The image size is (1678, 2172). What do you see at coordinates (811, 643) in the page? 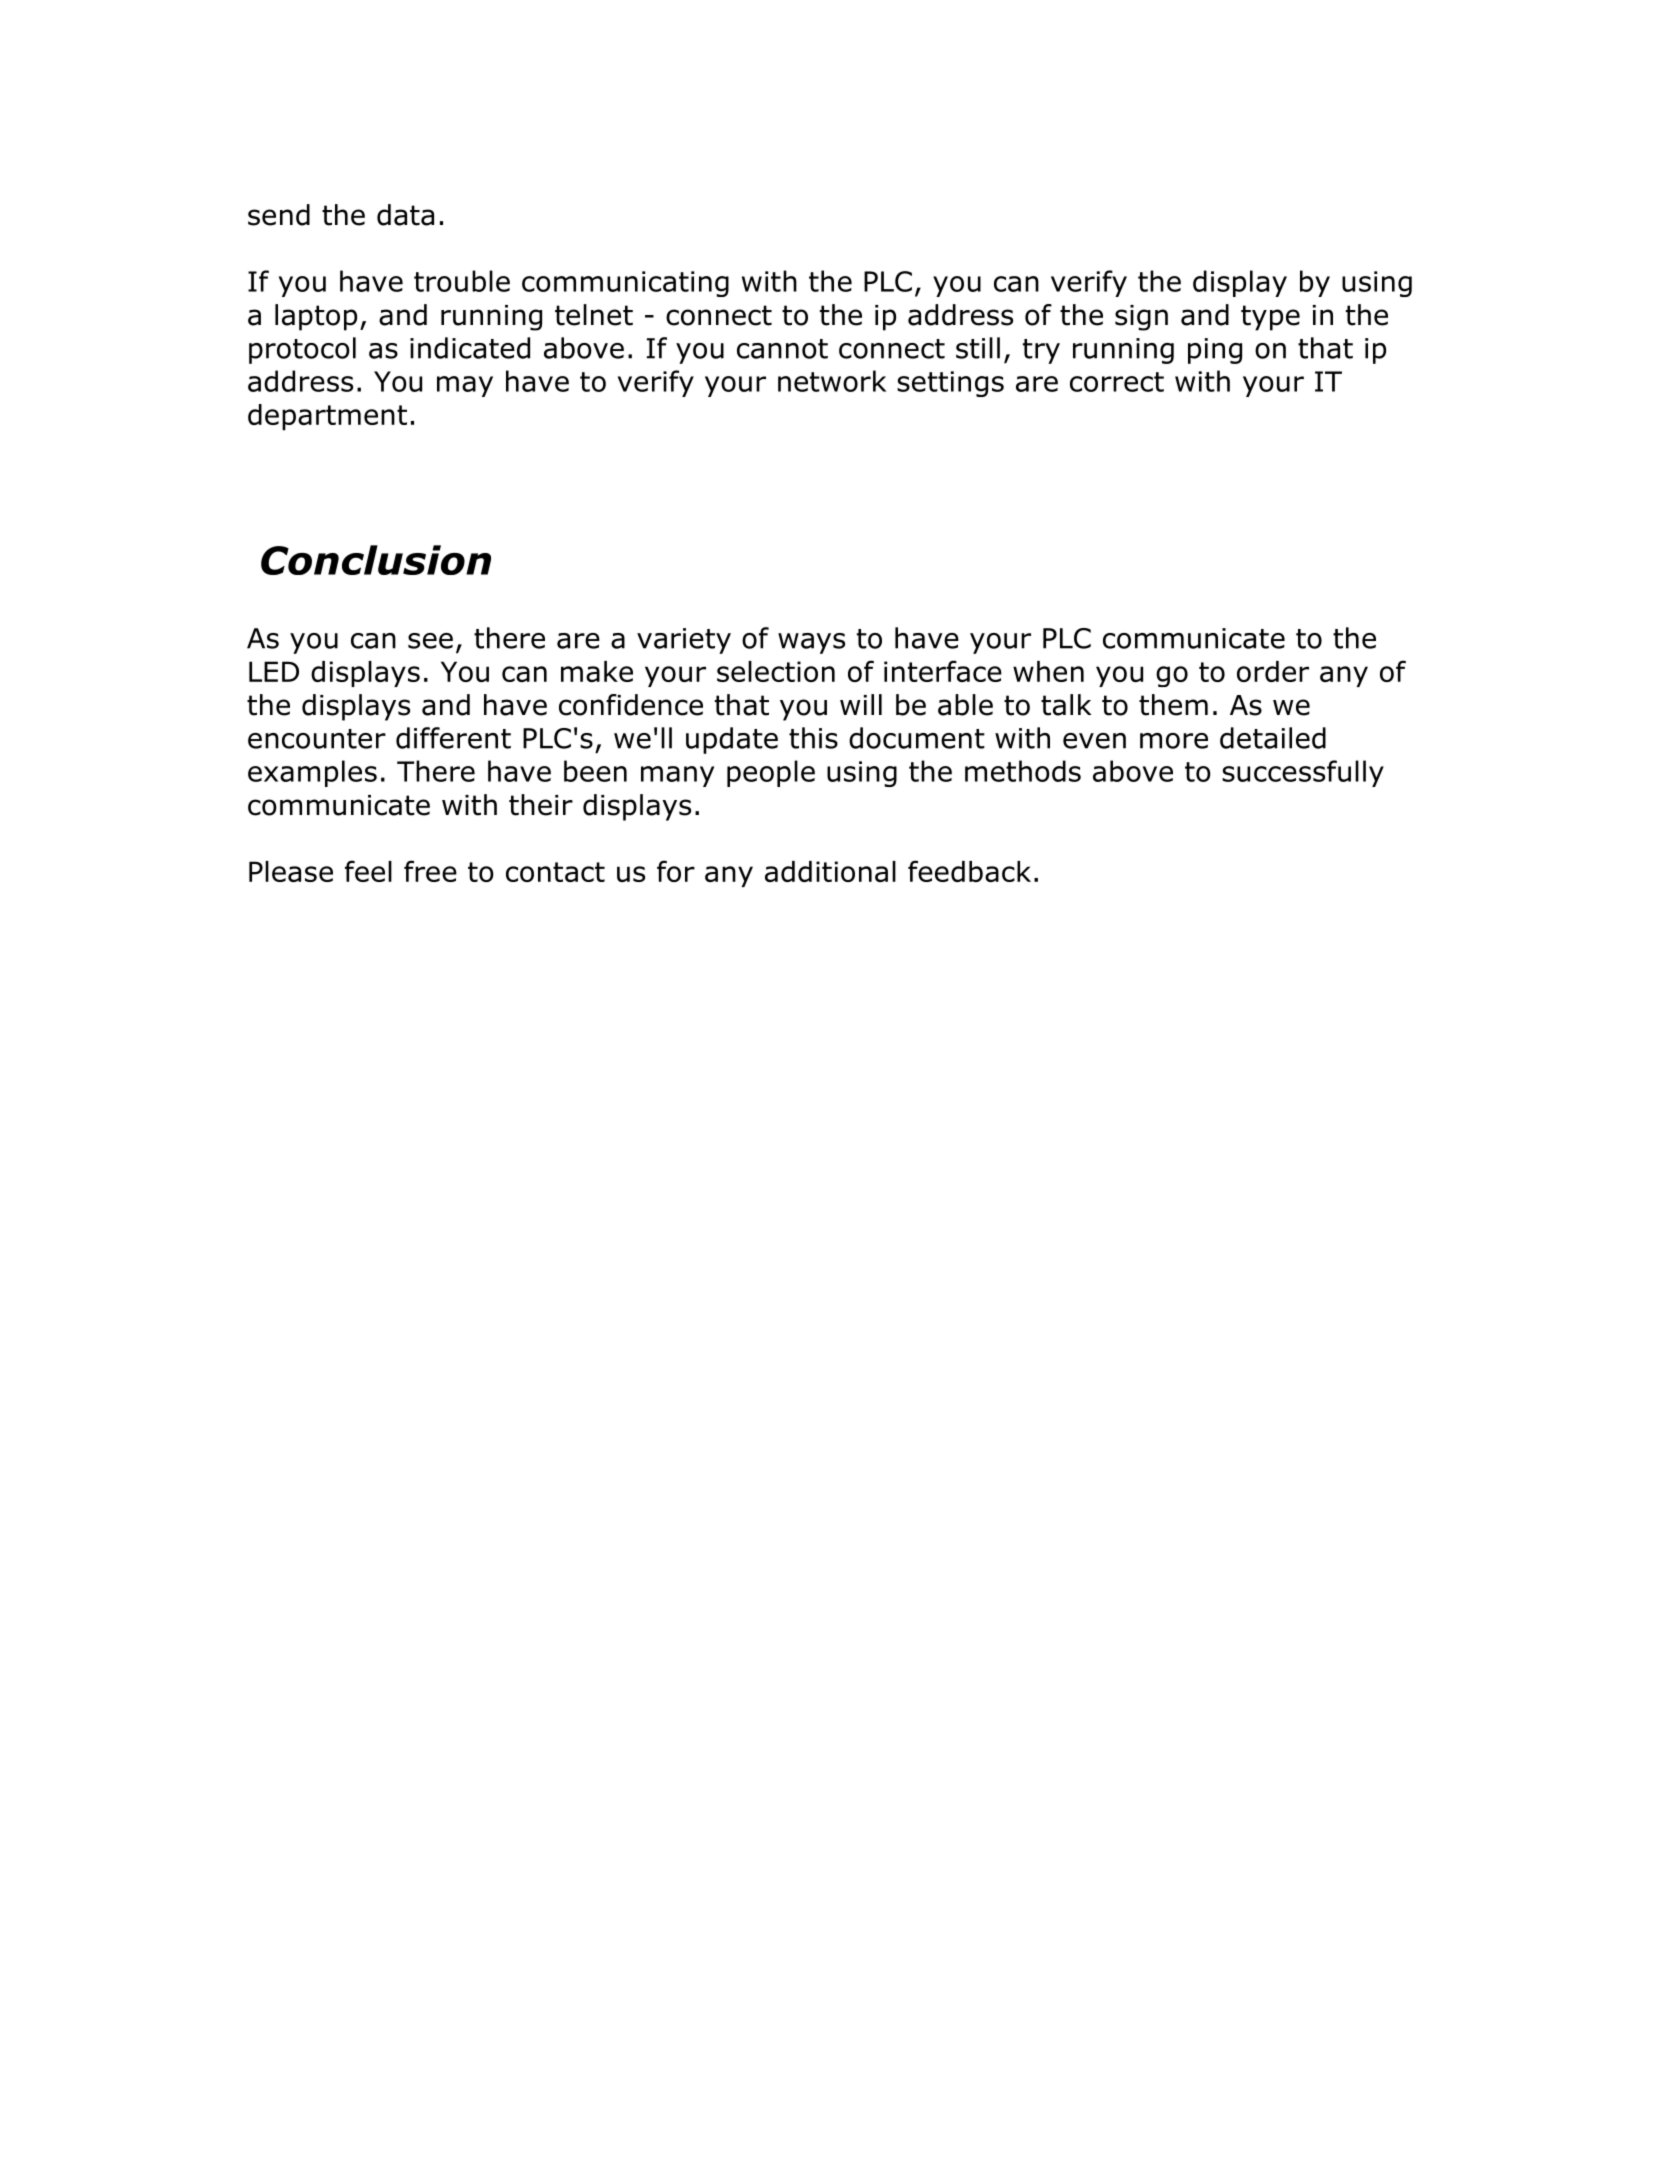
I see `ways` at bounding box center [811, 643].
